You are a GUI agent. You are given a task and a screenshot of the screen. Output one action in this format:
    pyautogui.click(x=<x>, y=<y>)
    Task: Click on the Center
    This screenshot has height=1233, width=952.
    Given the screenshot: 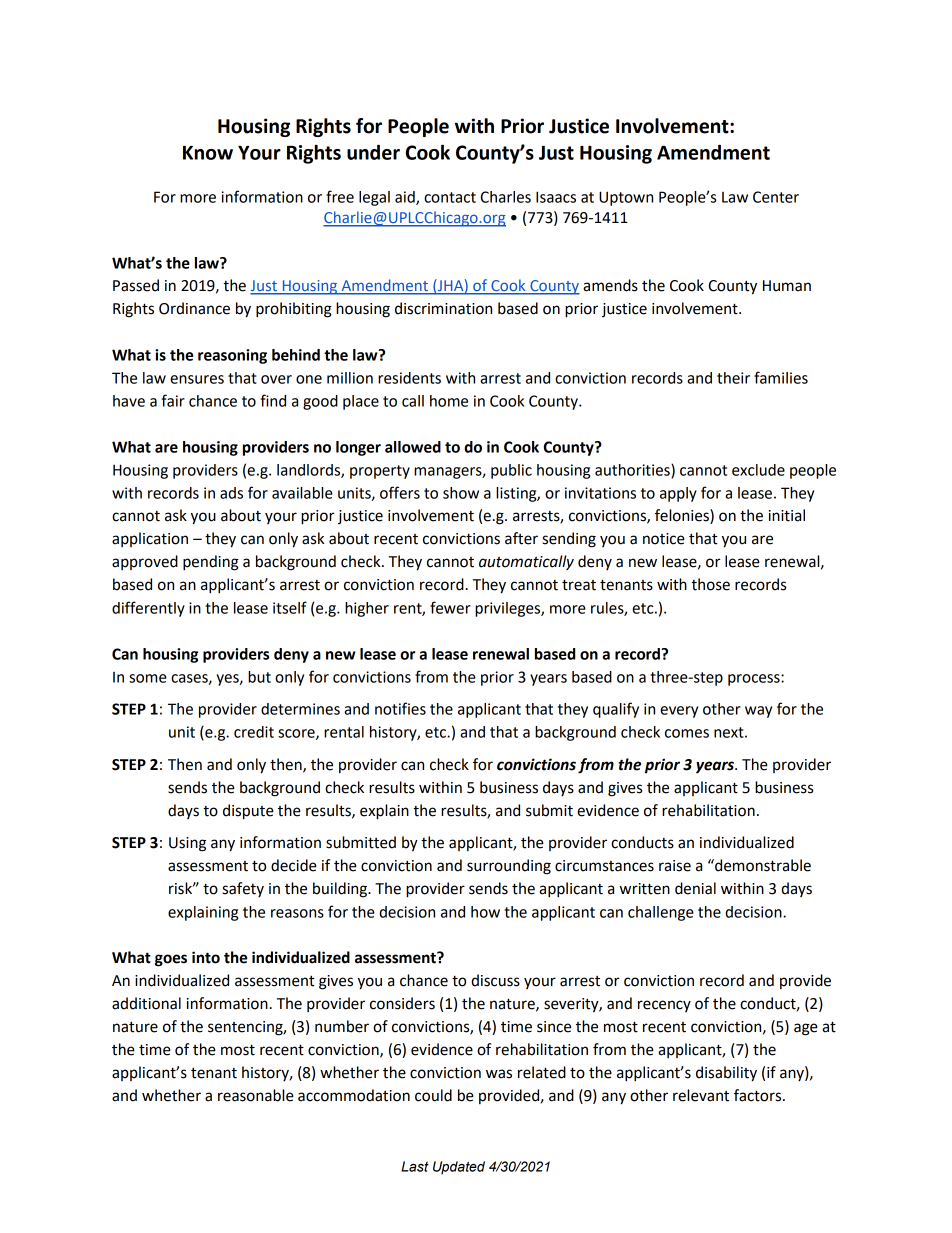 What is the action you would take?
    pyautogui.click(x=776, y=197)
